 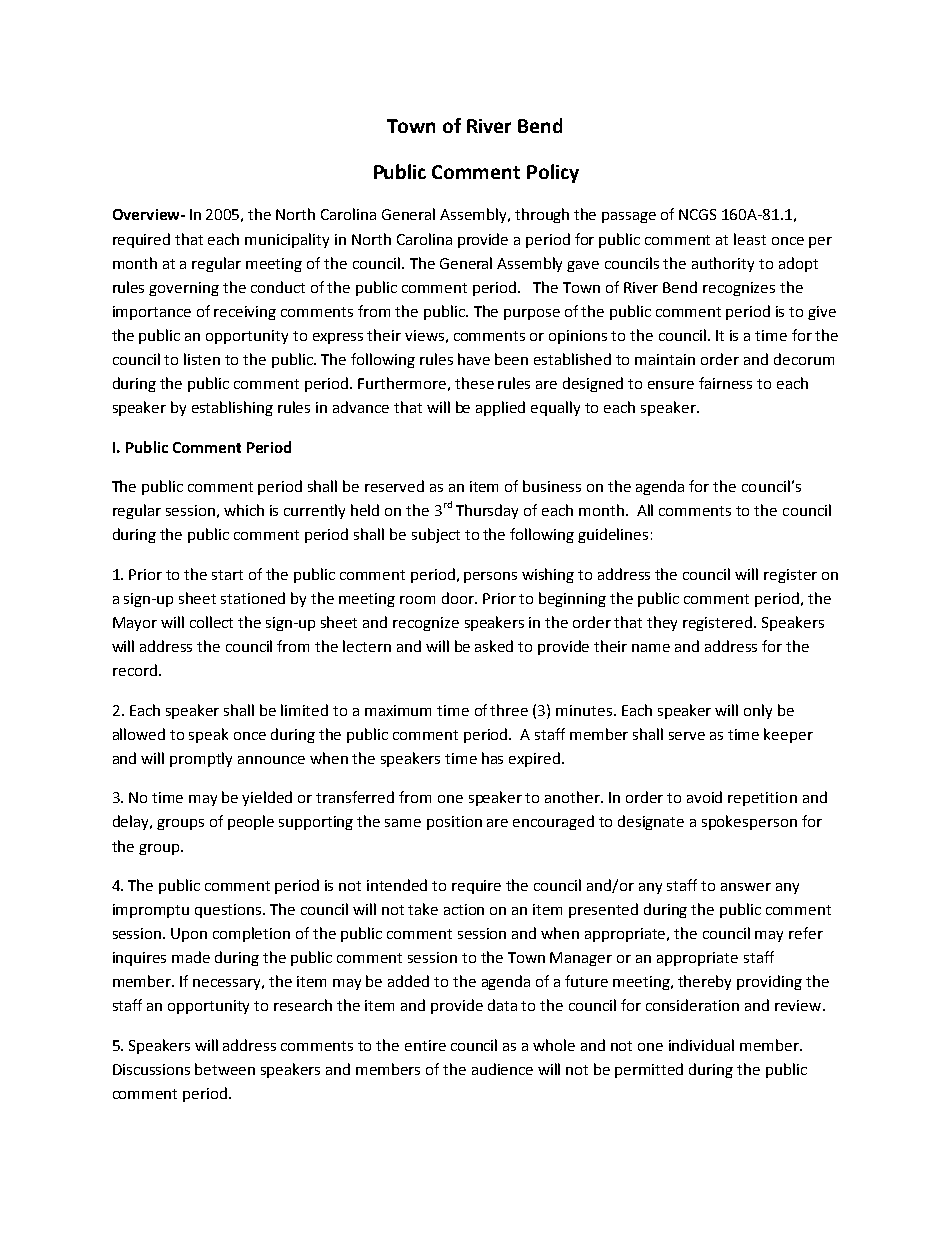 I want to click on position, so click(x=454, y=823).
